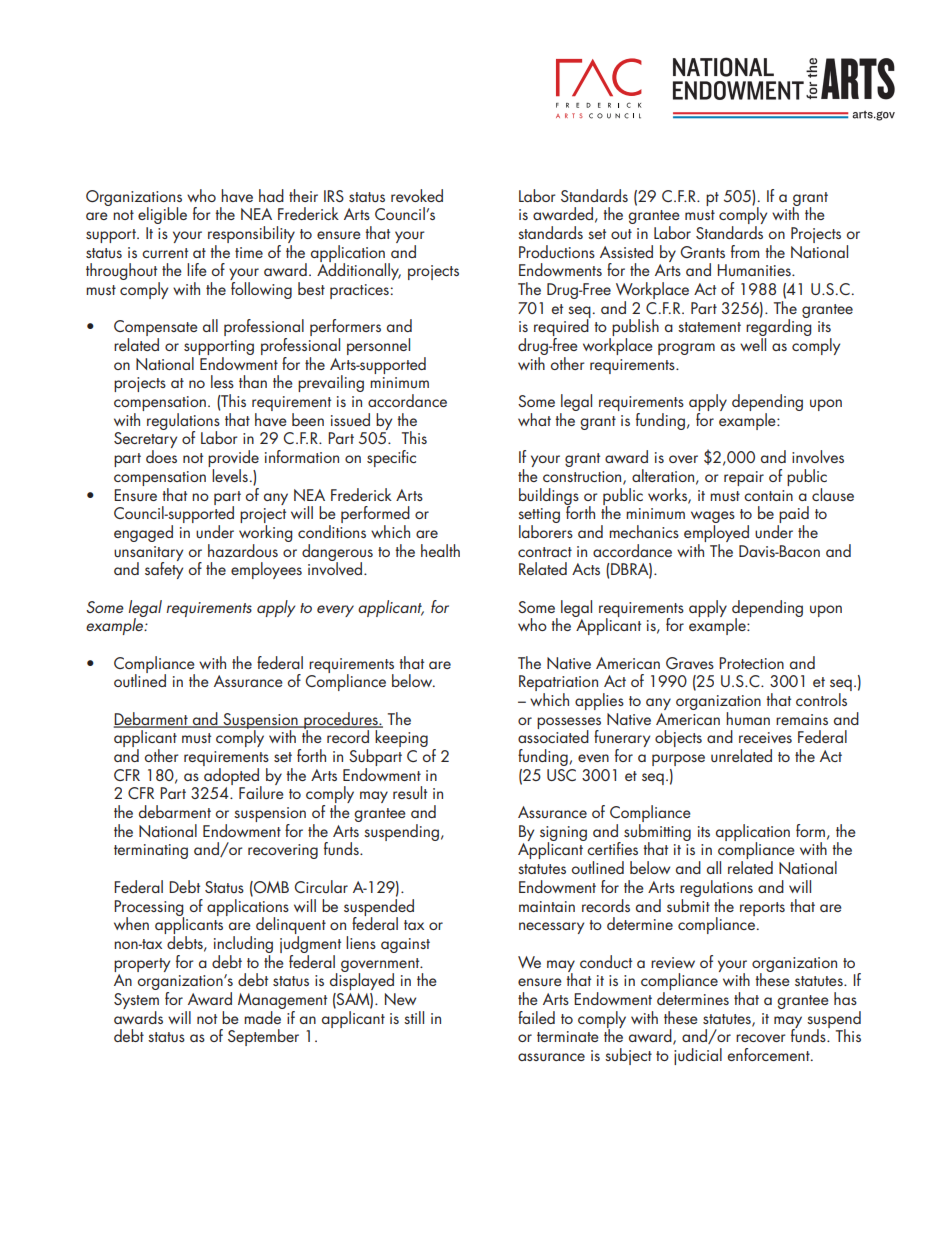  I want to click on Protection, so click(751, 663).
